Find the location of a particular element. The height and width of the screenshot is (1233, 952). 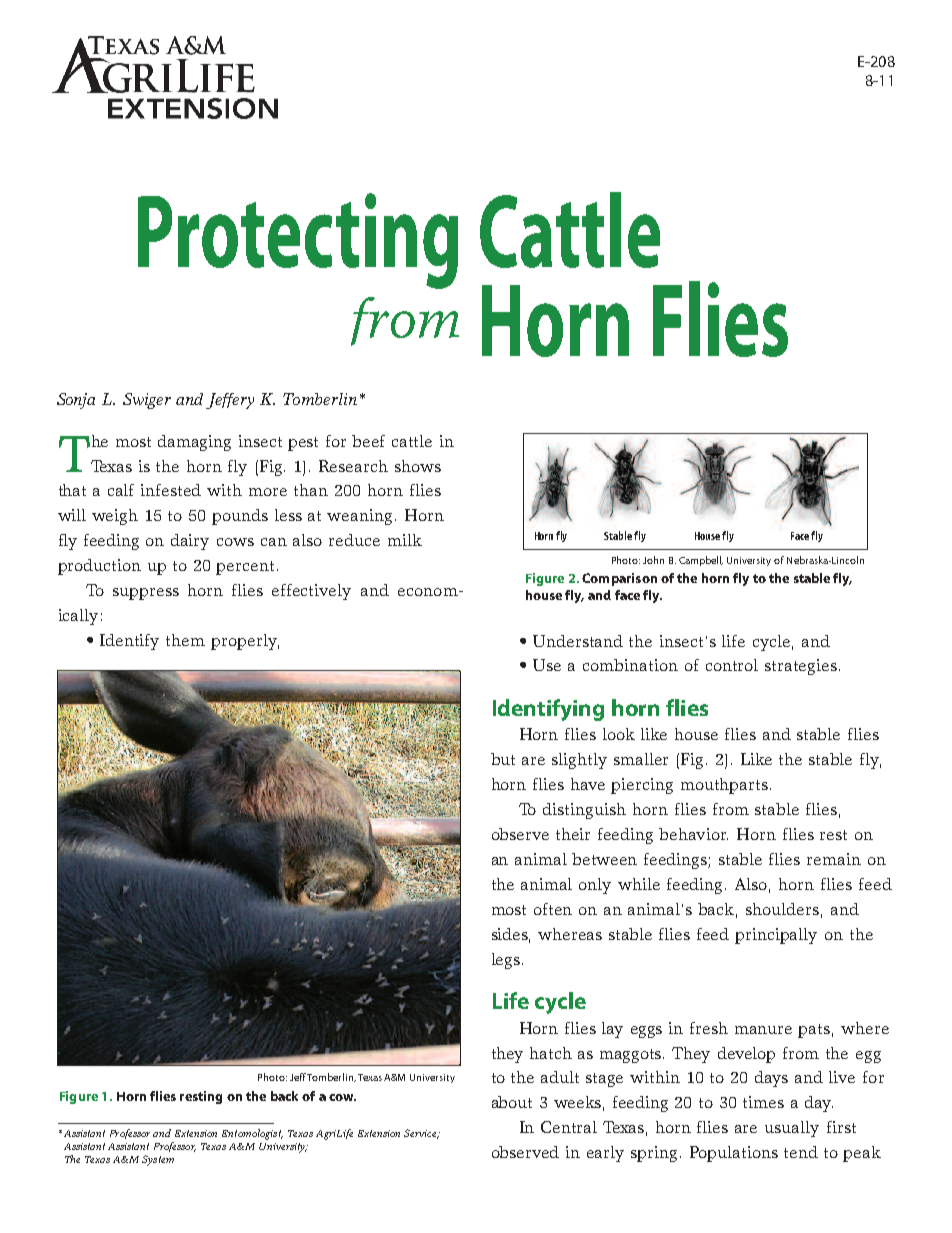

Protecting is located at coordinates (298, 241).
